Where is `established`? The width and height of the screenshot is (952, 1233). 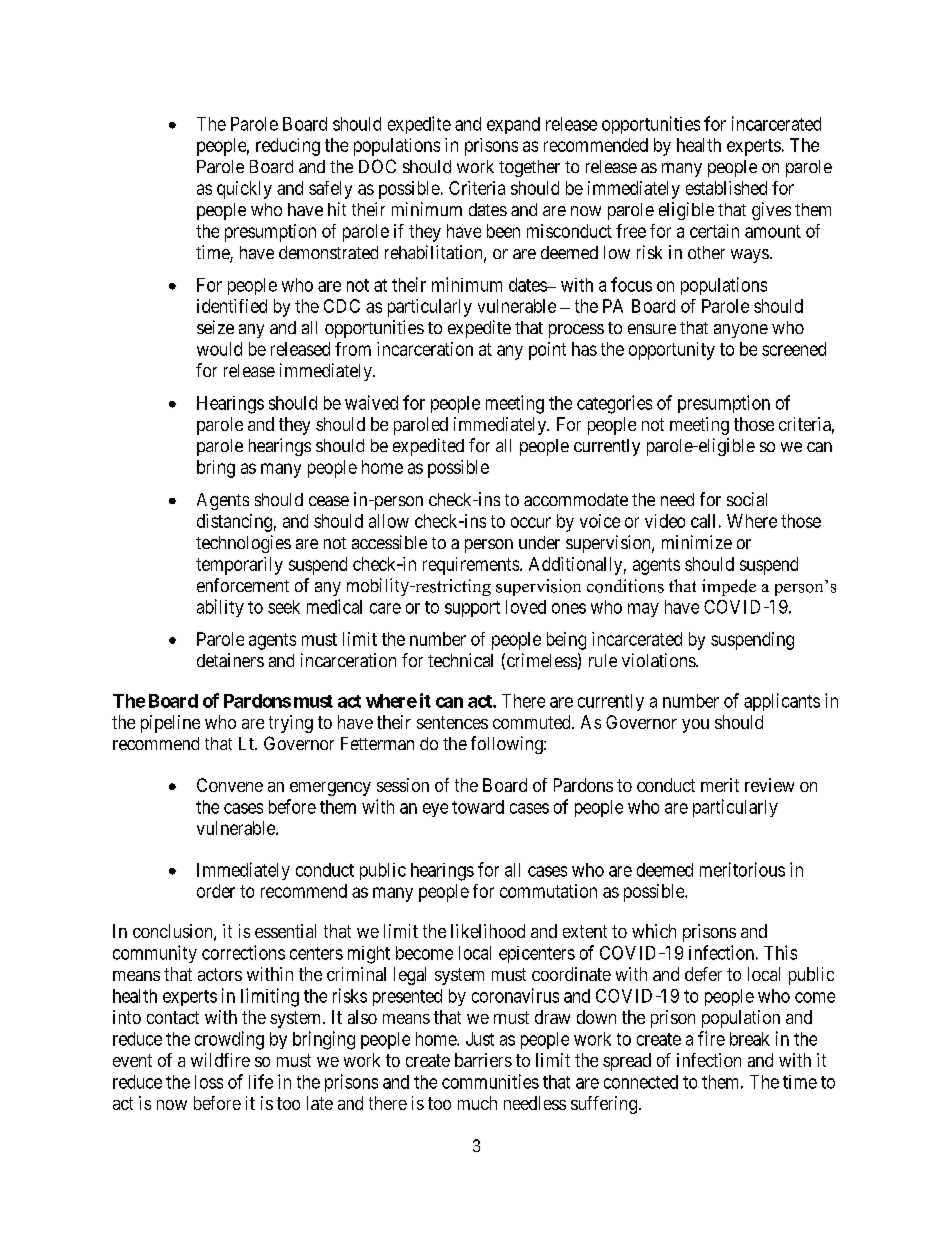 established is located at coordinates (726, 188).
